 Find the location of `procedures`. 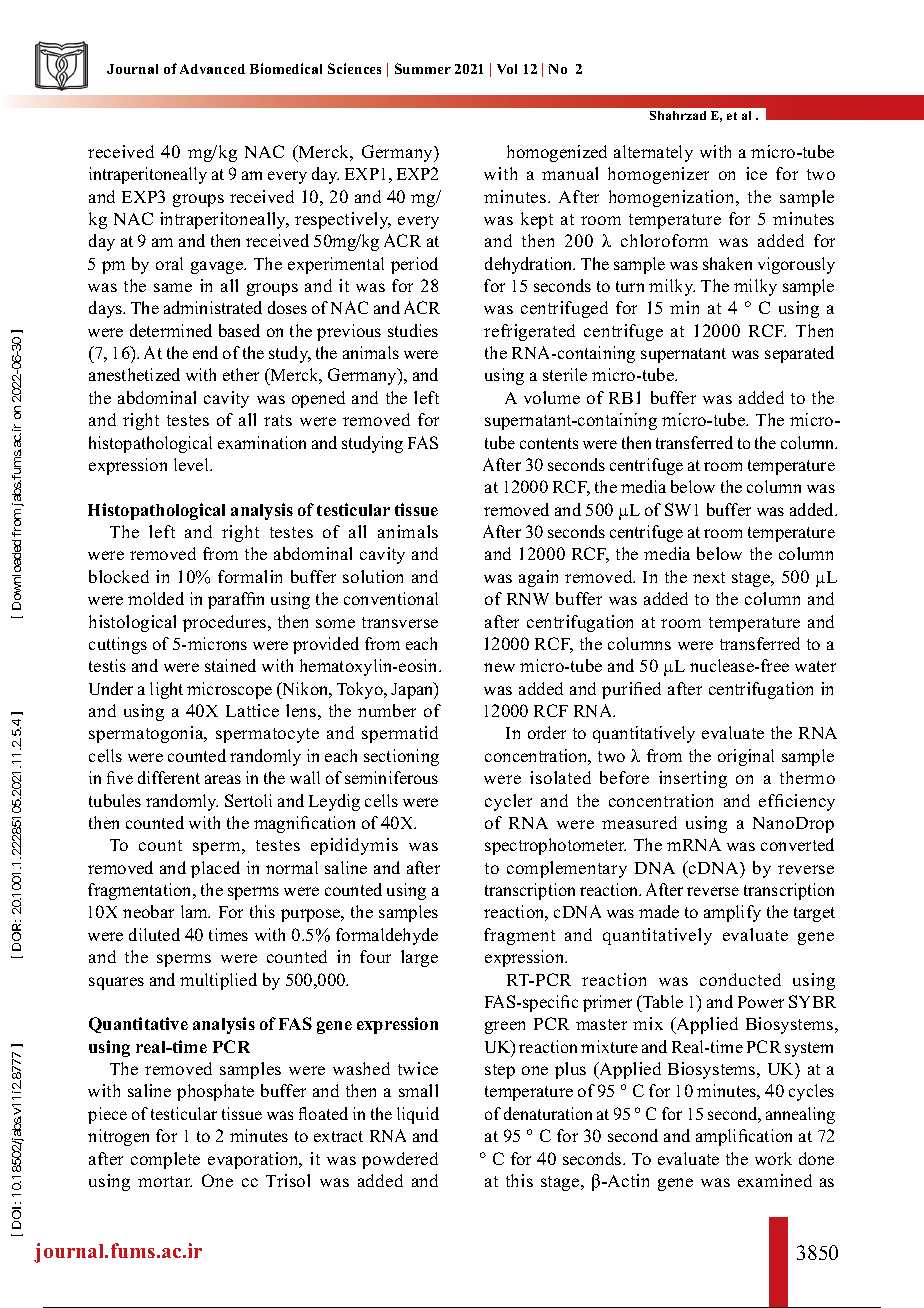

procedures is located at coordinates (226, 623).
